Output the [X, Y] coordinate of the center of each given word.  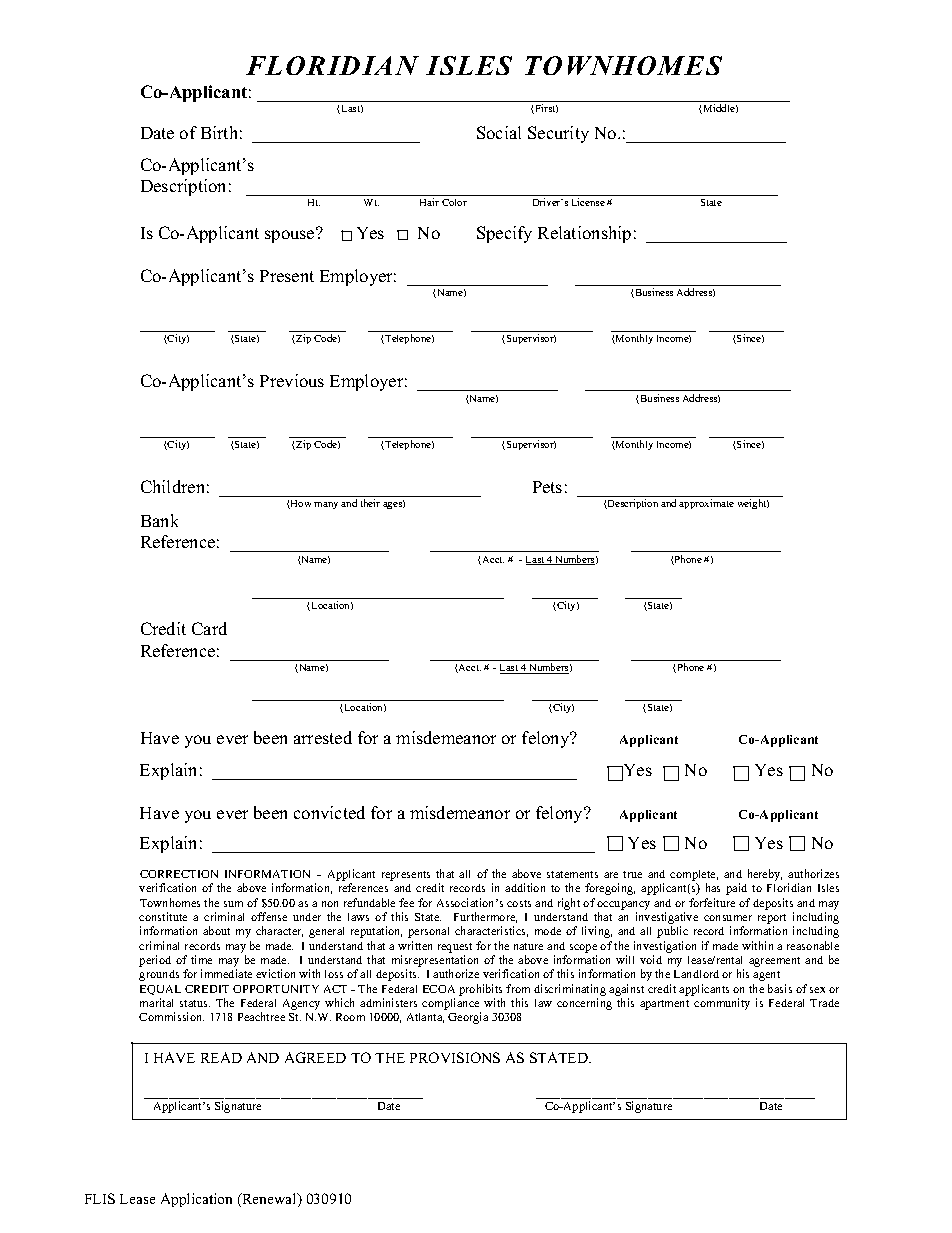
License [588, 202]
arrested [323, 737]
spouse [291, 235]
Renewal [269, 1200]
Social [499, 132]
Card [209, 628]
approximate [706, 504]
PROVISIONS [455, 1057]
